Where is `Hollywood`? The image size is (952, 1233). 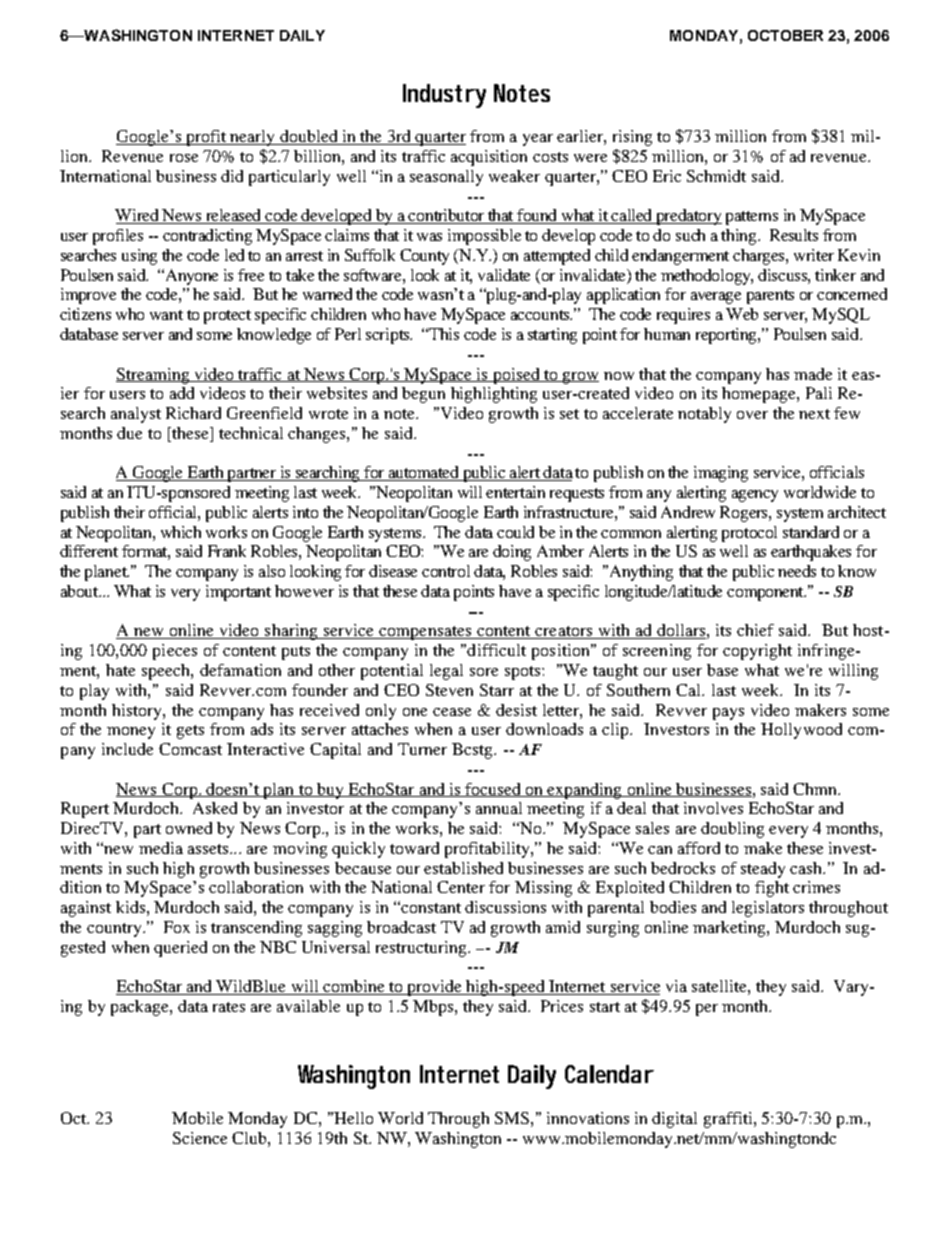
Hollywood is located at coordinates (801, 731).
